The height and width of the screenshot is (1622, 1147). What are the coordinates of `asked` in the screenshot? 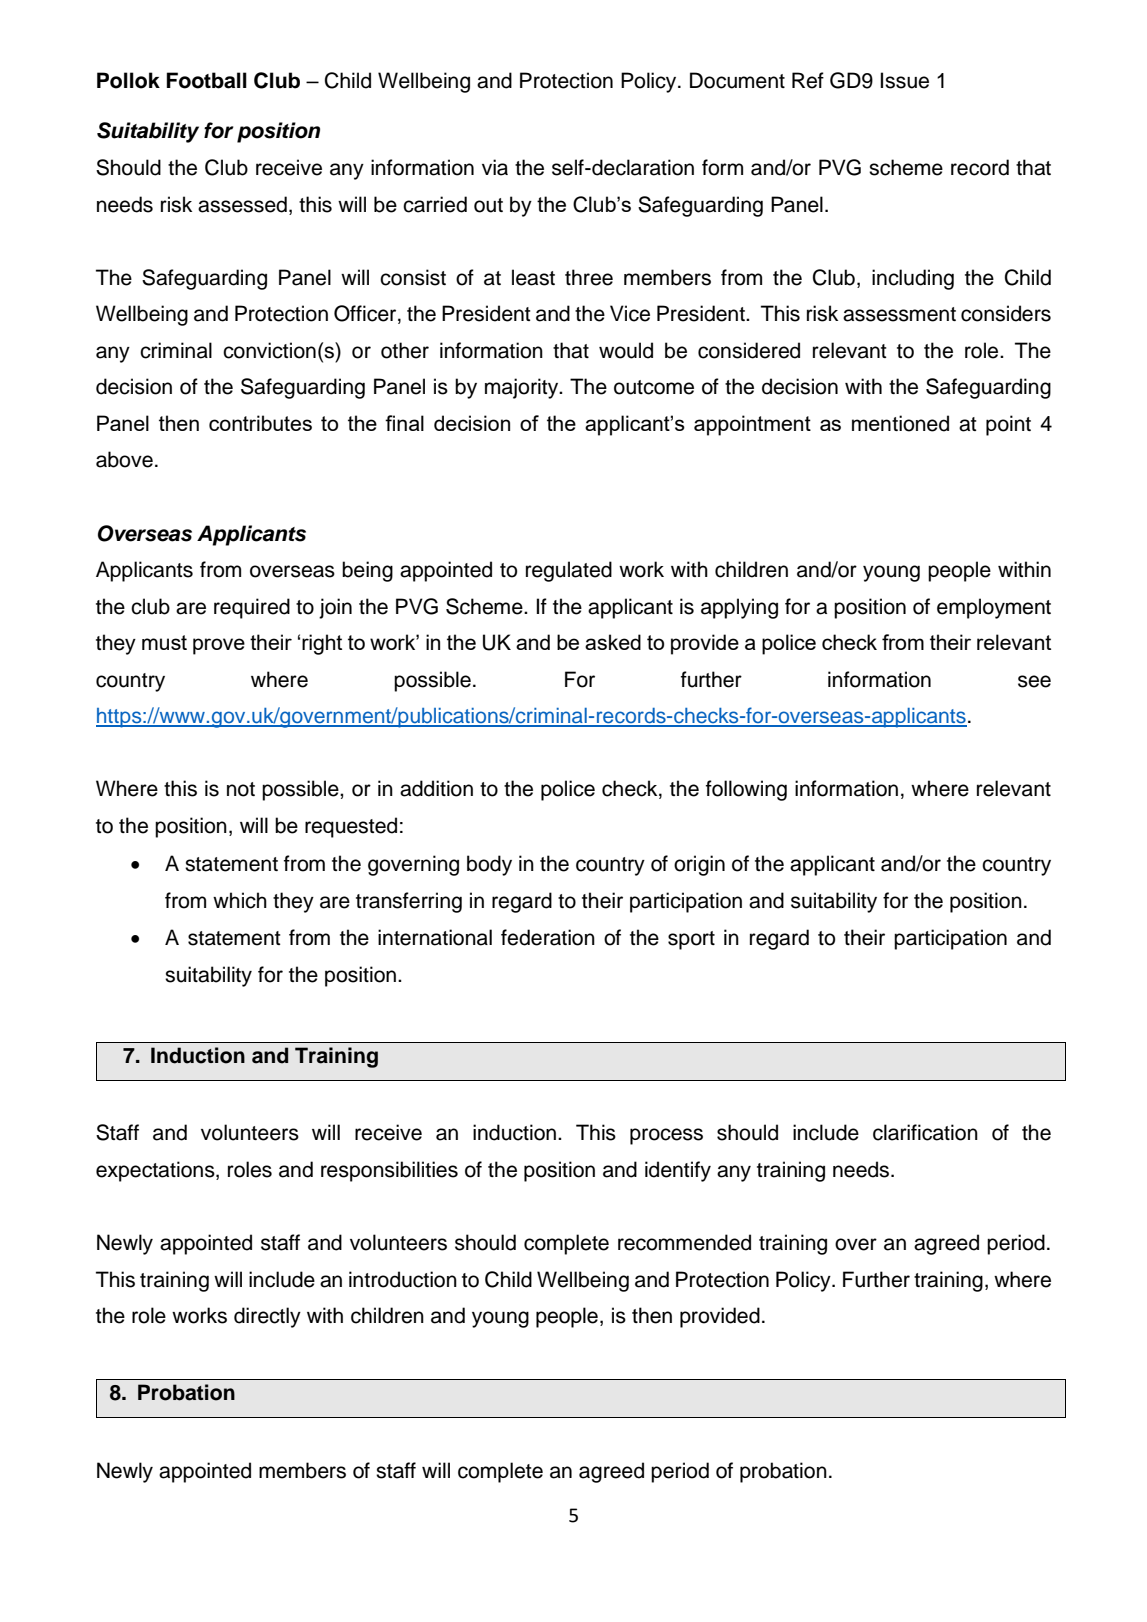 It's located at (613, 642).
